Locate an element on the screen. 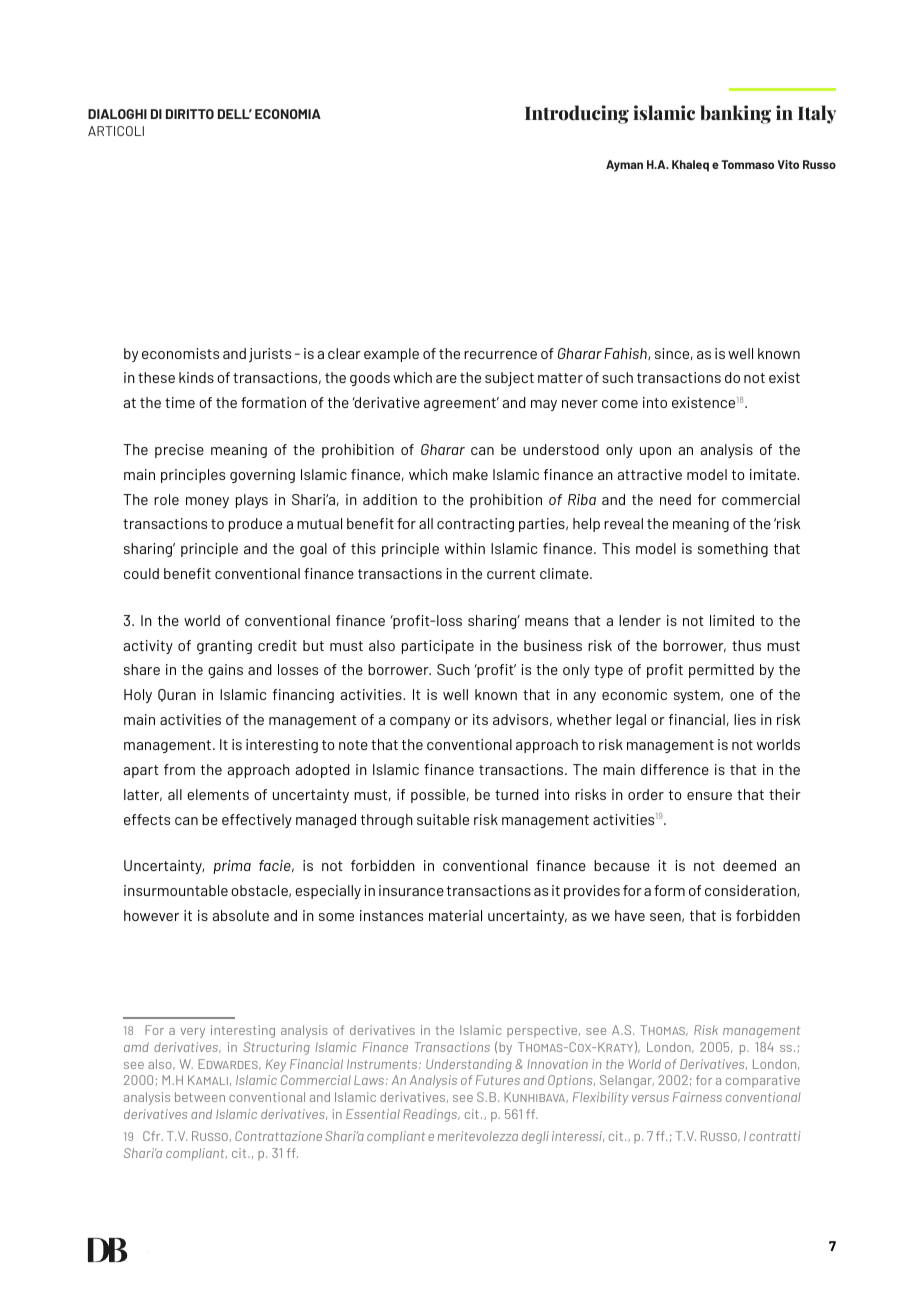 This screenshot has width=924, height=1308. participate is located at coordinates (438, 647).
